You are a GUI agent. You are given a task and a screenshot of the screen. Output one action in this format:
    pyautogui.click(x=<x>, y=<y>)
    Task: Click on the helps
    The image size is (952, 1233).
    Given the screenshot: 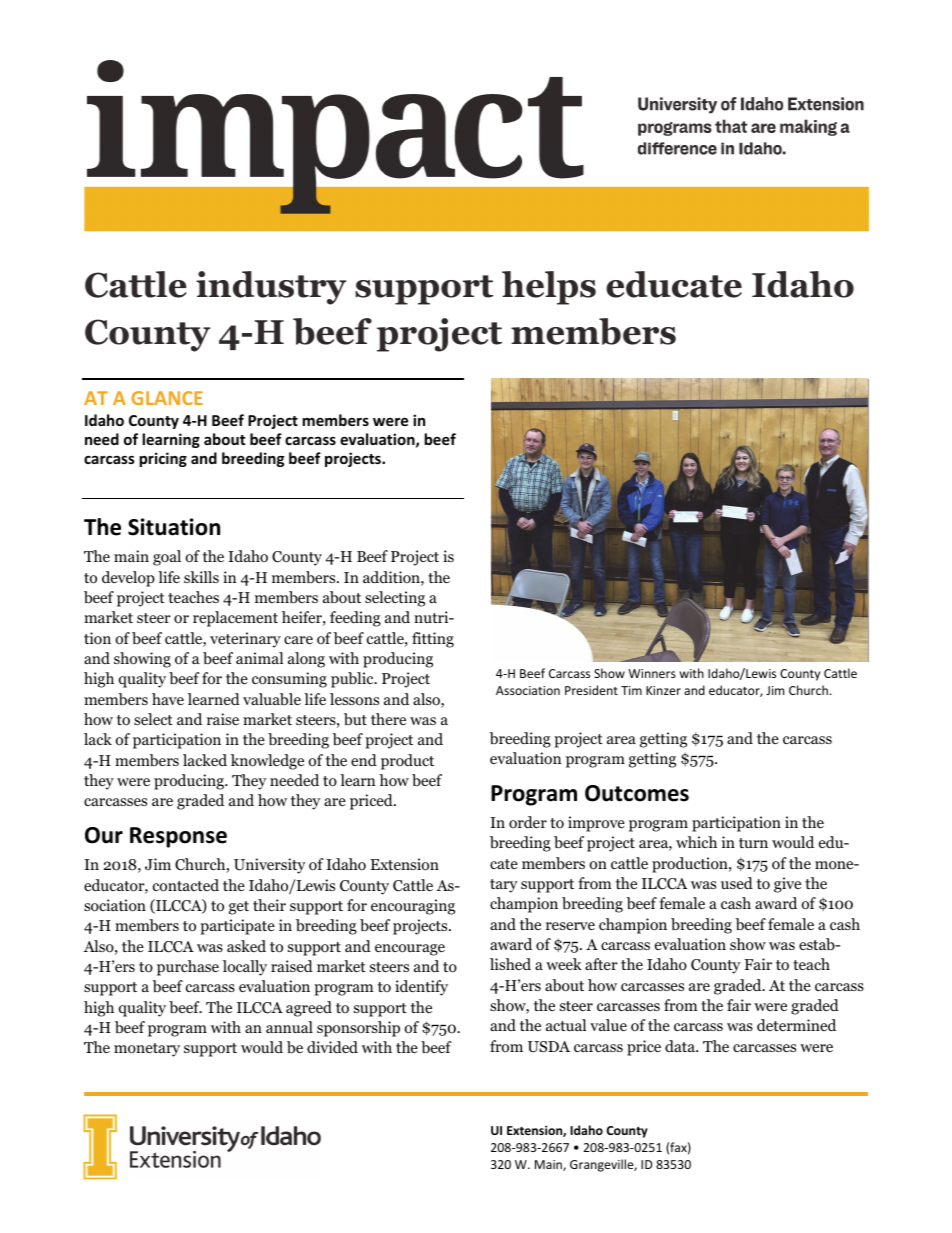 What is the action you would take?
    pyautogui.click(x=549, y=288)
